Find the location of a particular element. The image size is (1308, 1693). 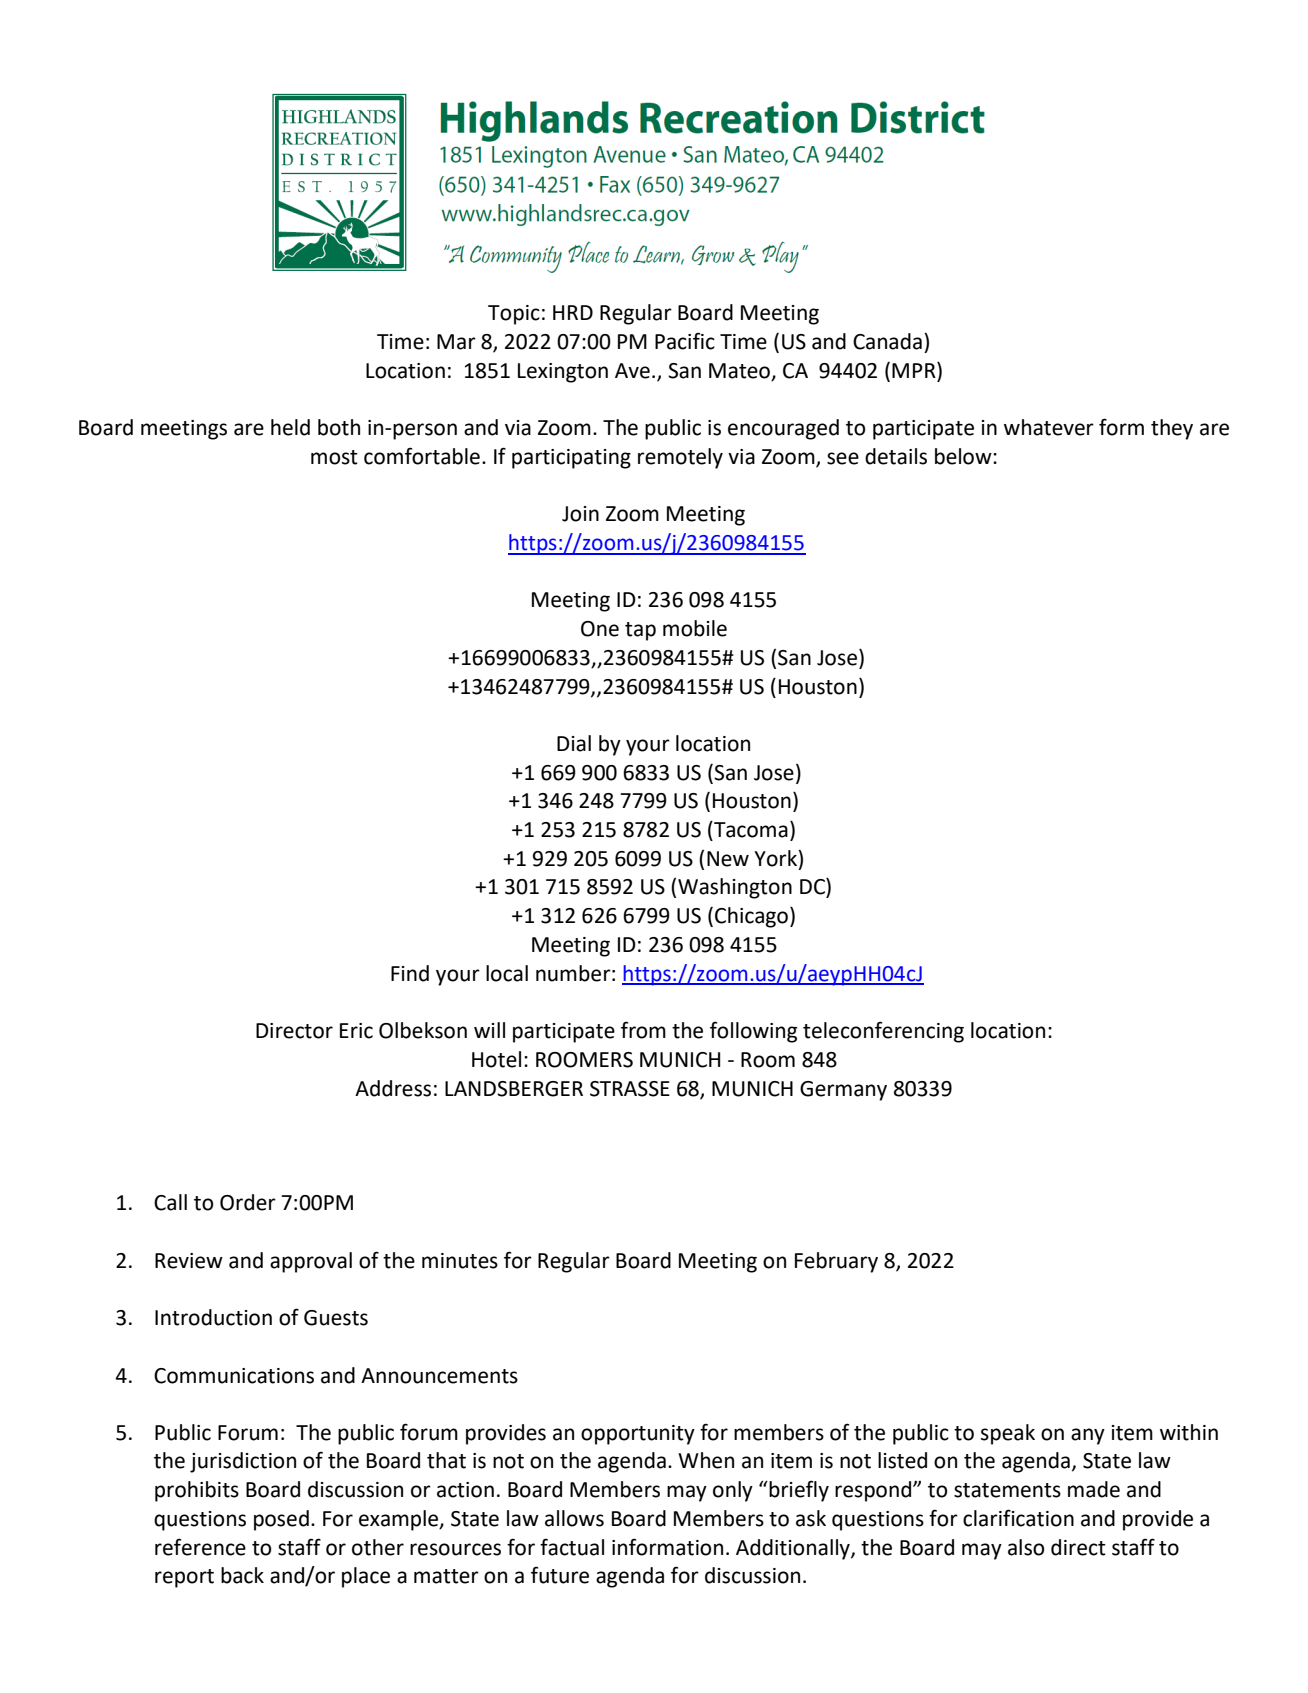

Dial is located at coordinates (574, 743).
